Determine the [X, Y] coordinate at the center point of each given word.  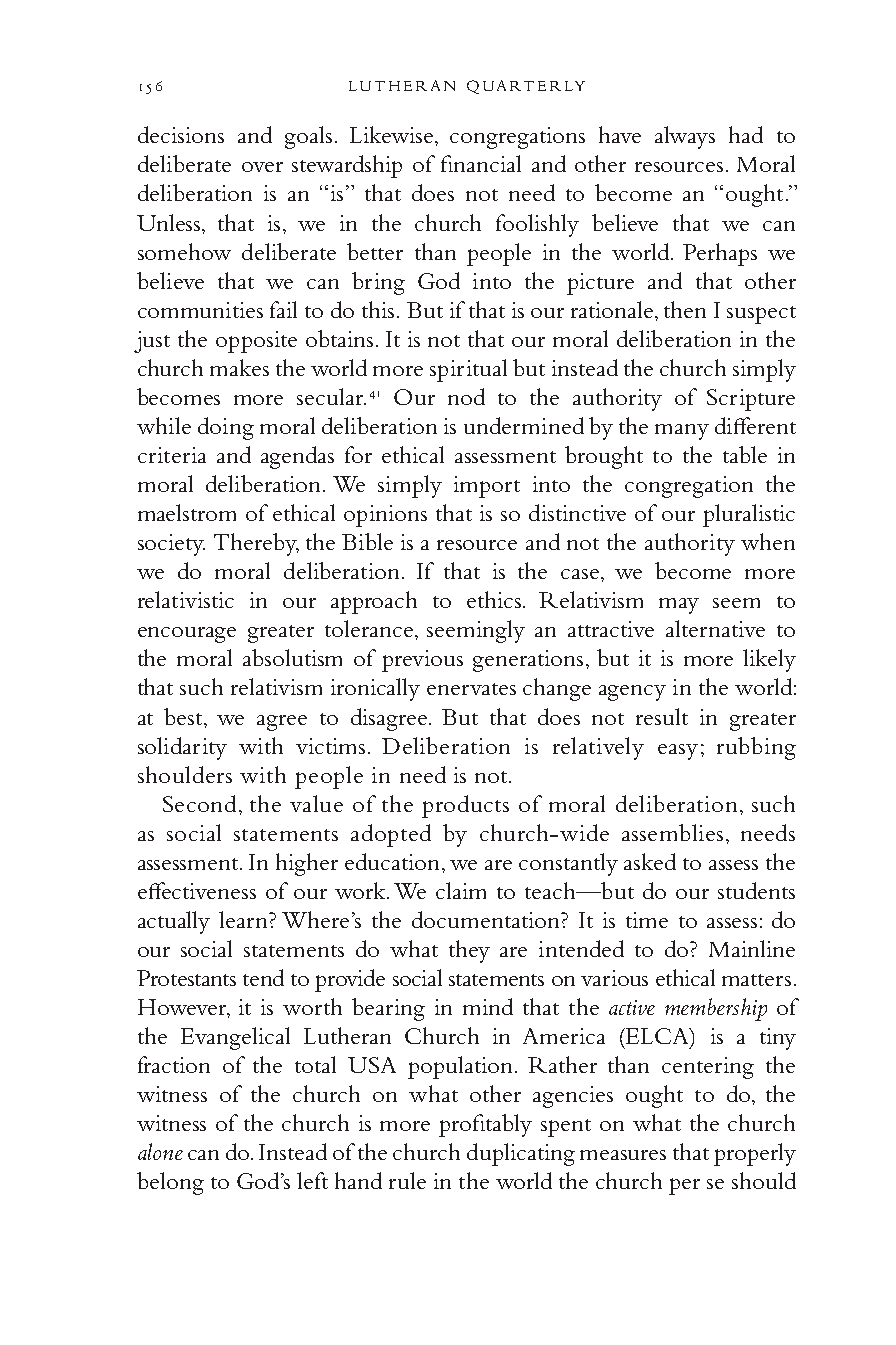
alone [160, 1151]
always [685, 137]
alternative [715, 628]
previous [422, 661]
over [262, 167]
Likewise [393, 134]
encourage [187, 635]
